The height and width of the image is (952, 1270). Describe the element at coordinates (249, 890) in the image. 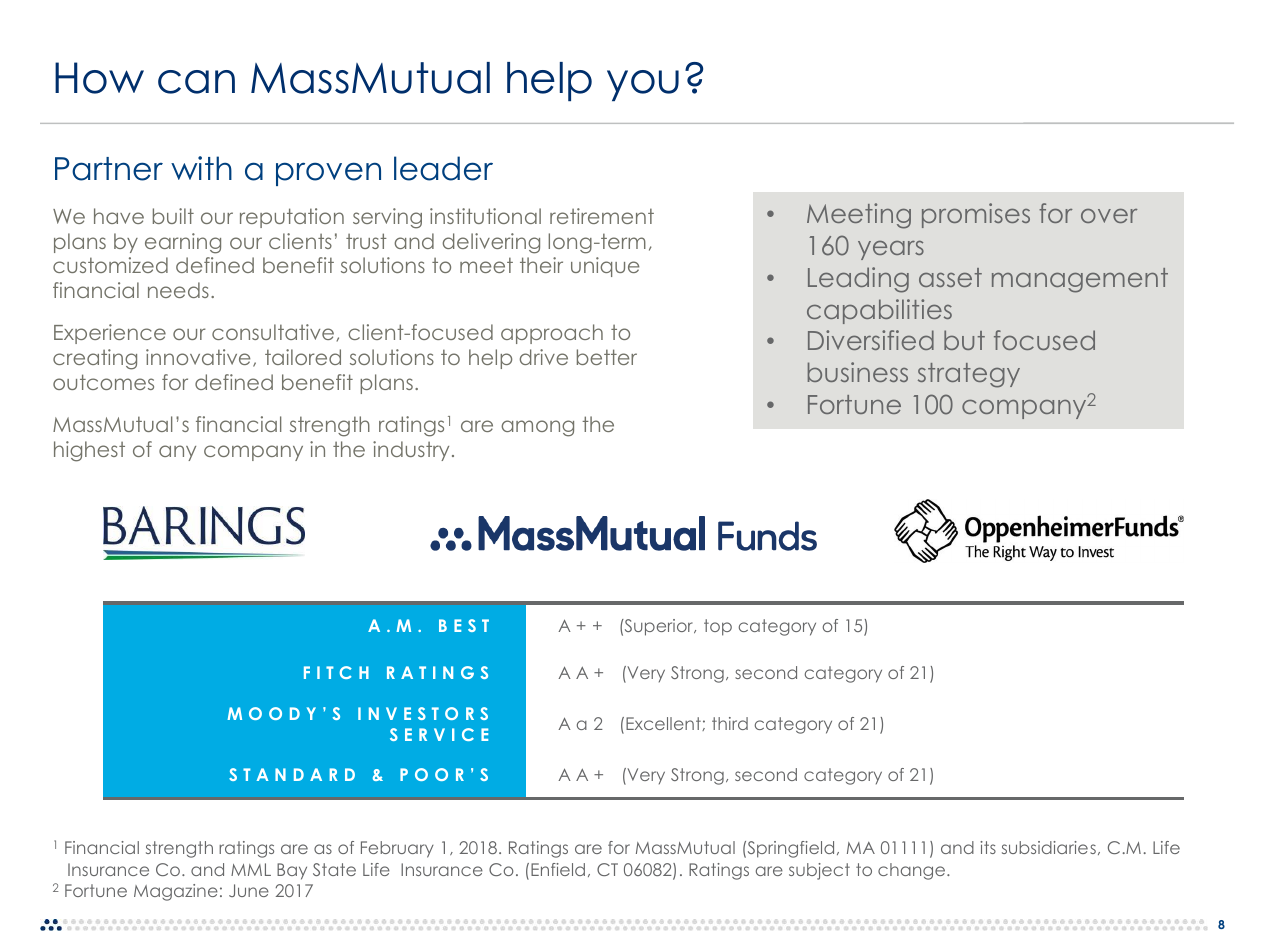

I see `June` at that location.
